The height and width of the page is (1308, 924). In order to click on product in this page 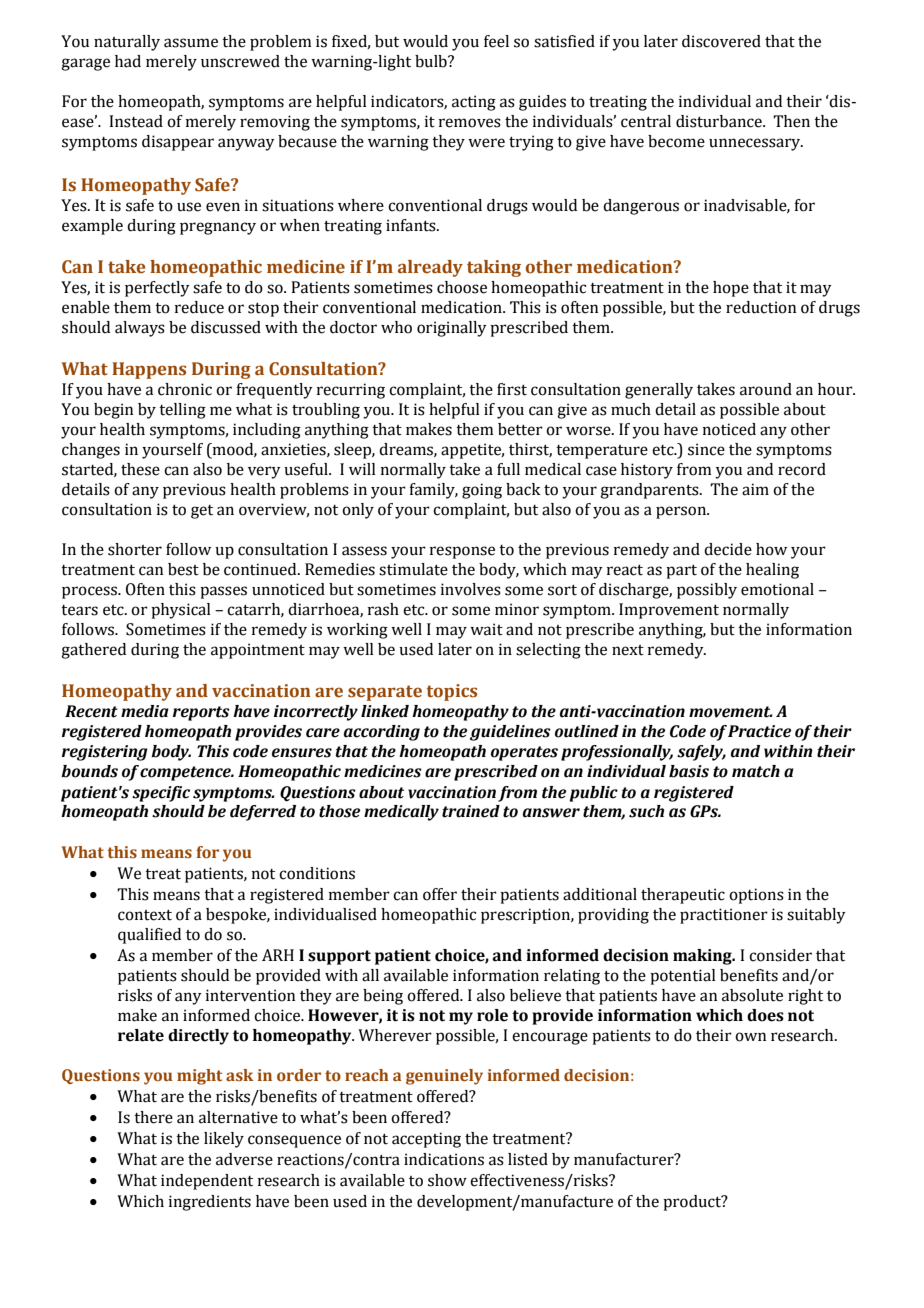, I will do `click(693, 1203)`.
